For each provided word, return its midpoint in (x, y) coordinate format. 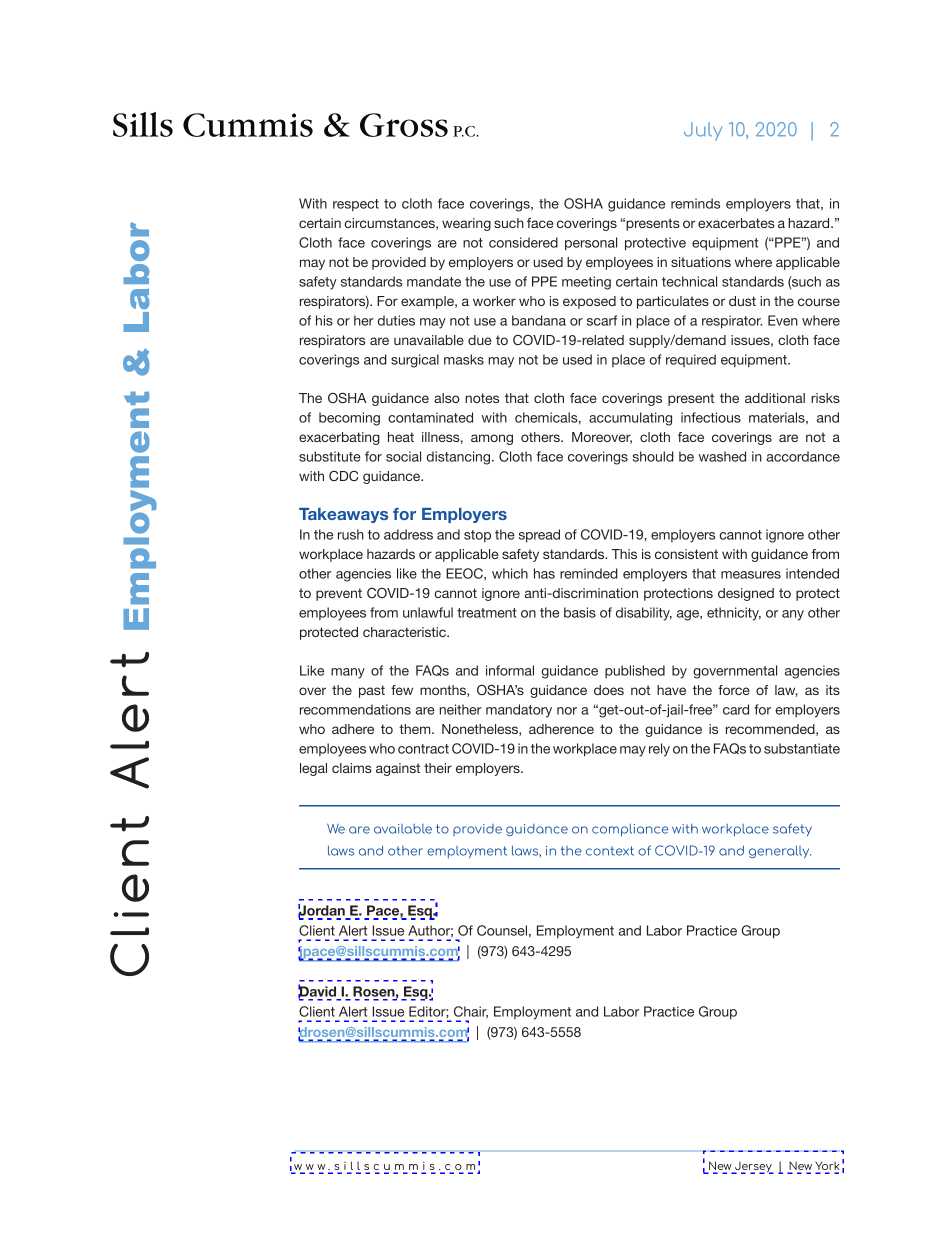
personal (591, 244)
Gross (404, 125)
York (827, 1167)
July (703, 131)
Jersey (753, 1167)
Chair (471, 1012)
